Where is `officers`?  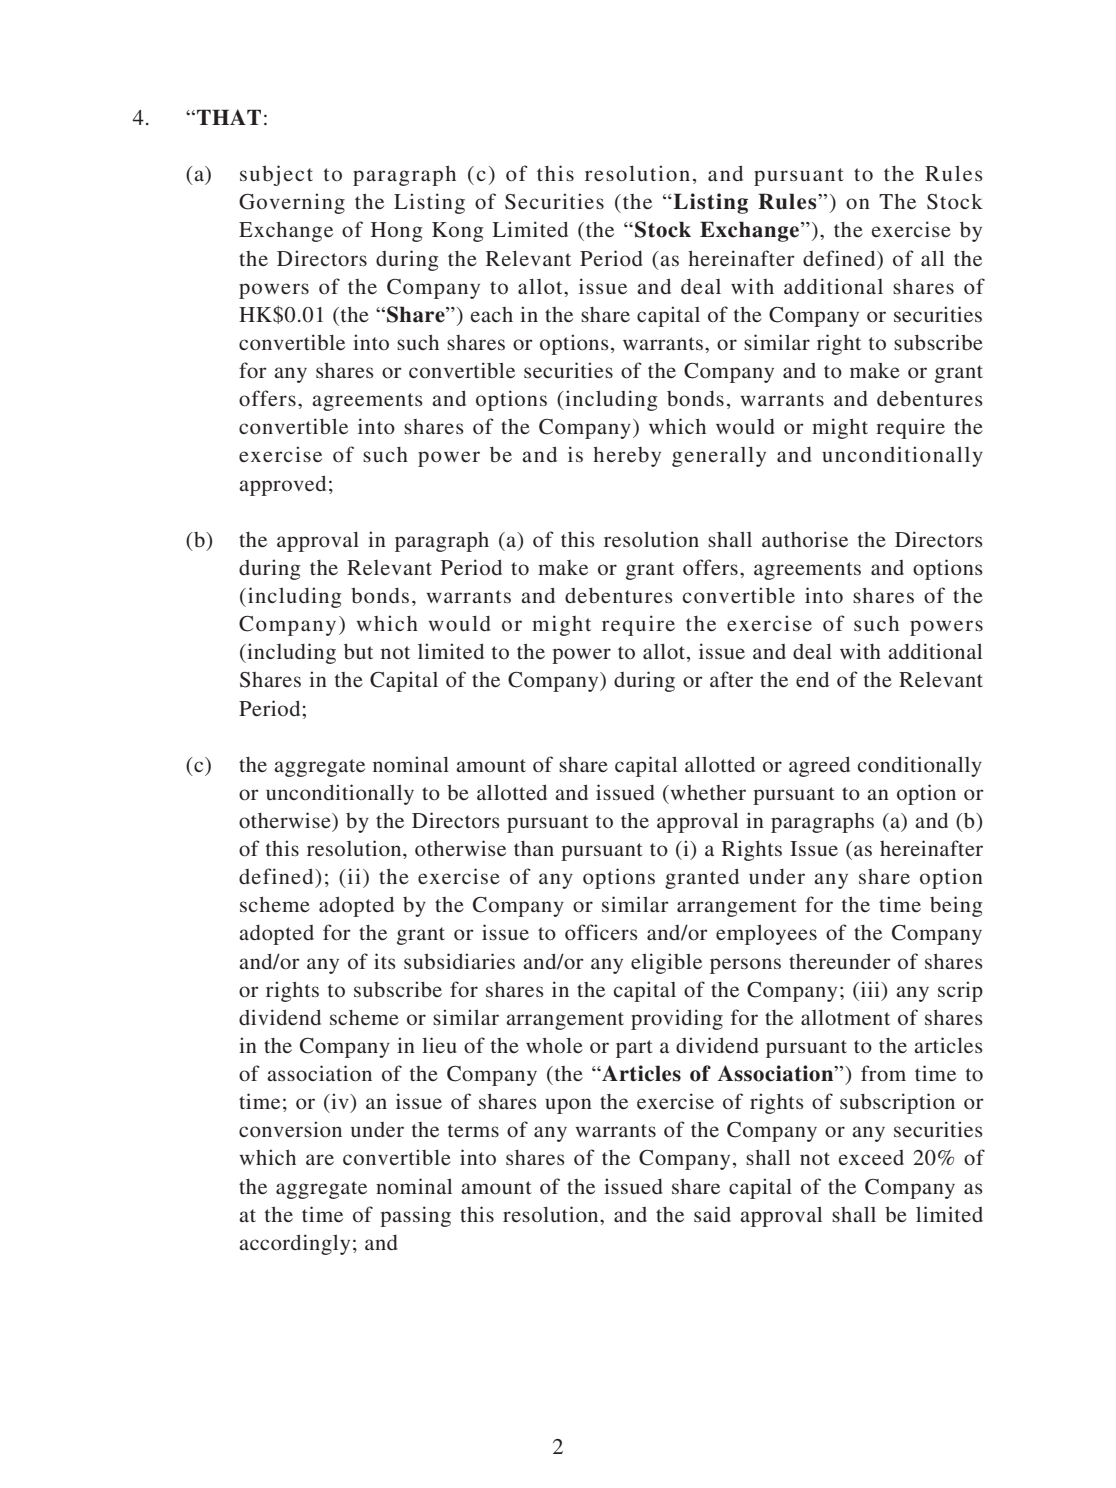 officers is located at coordinates (601, 932).
